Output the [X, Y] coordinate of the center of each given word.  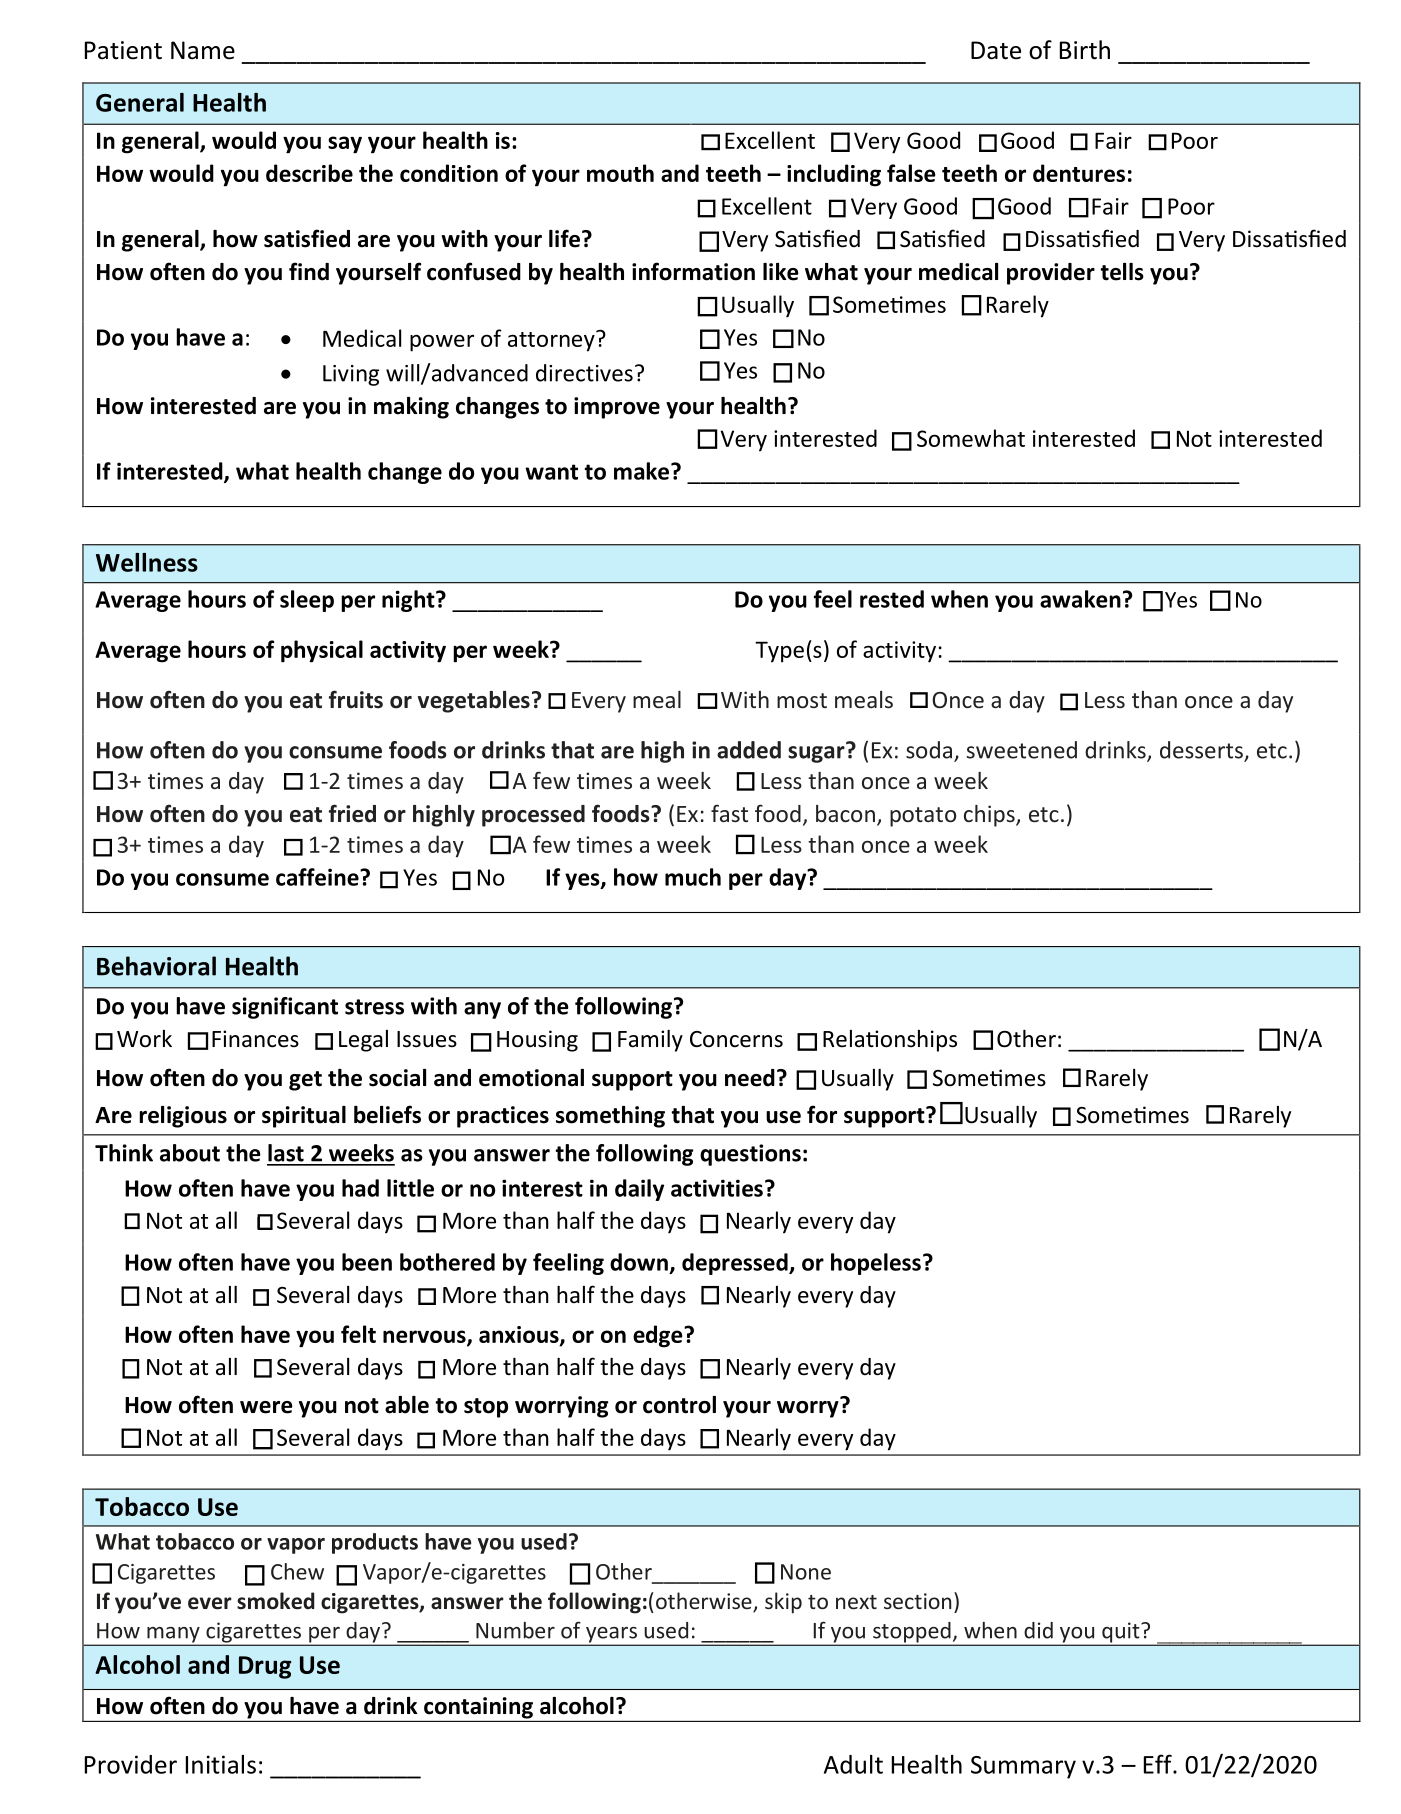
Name [203, 50]
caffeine [318, 877]
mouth [620, 173]
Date [996, 50]
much [693, 877]
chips [990, 816]
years [611, 1636]
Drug [265, 1667]
